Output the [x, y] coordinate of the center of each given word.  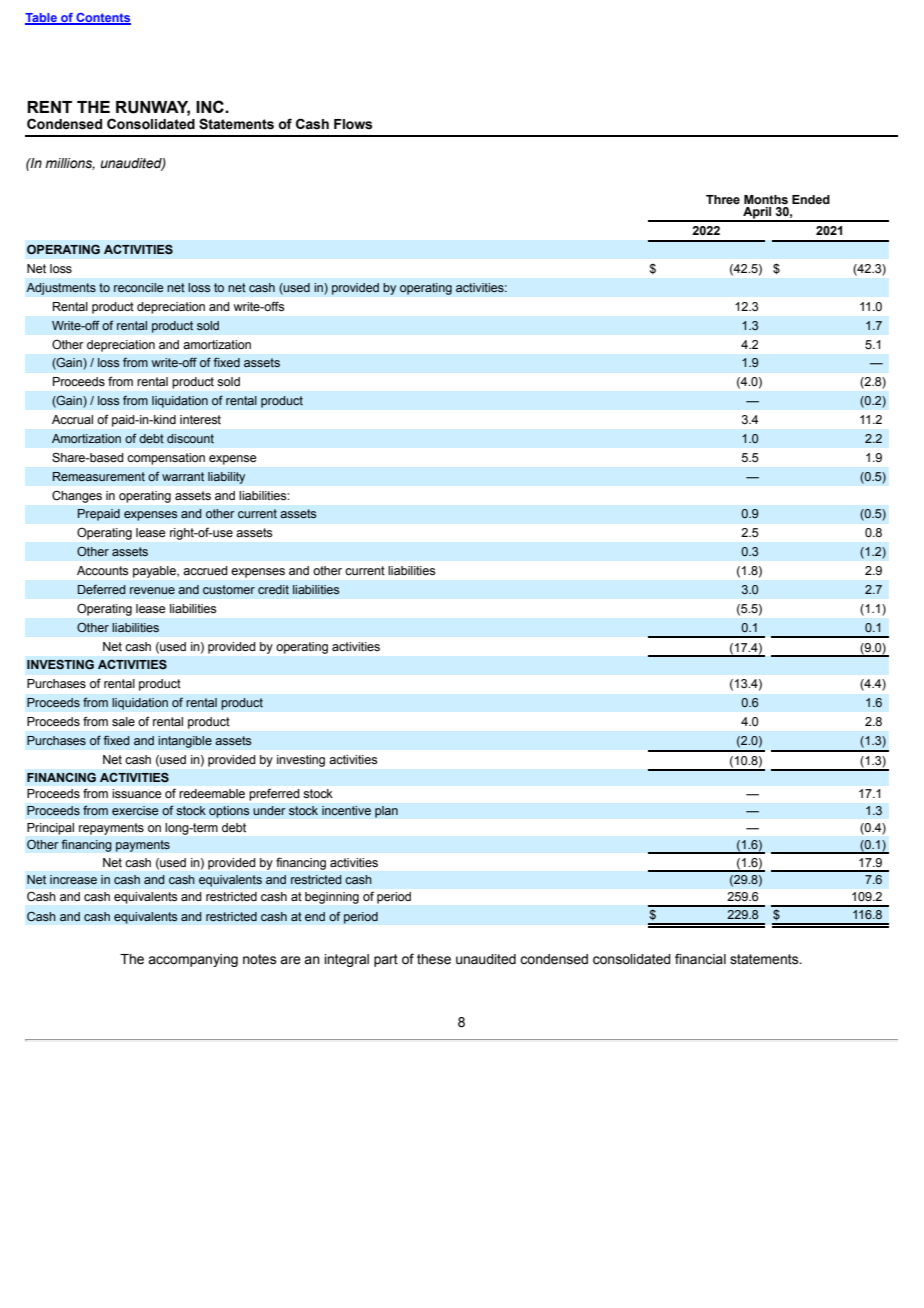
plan [386, 812]
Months [766, 200]
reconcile [138, 287]
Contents [102, 19]
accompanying [193, 960]
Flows [353, 124]
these [434, 959]
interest [200, 420]
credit [273, 589]
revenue [152, 590]
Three [723, 200]
